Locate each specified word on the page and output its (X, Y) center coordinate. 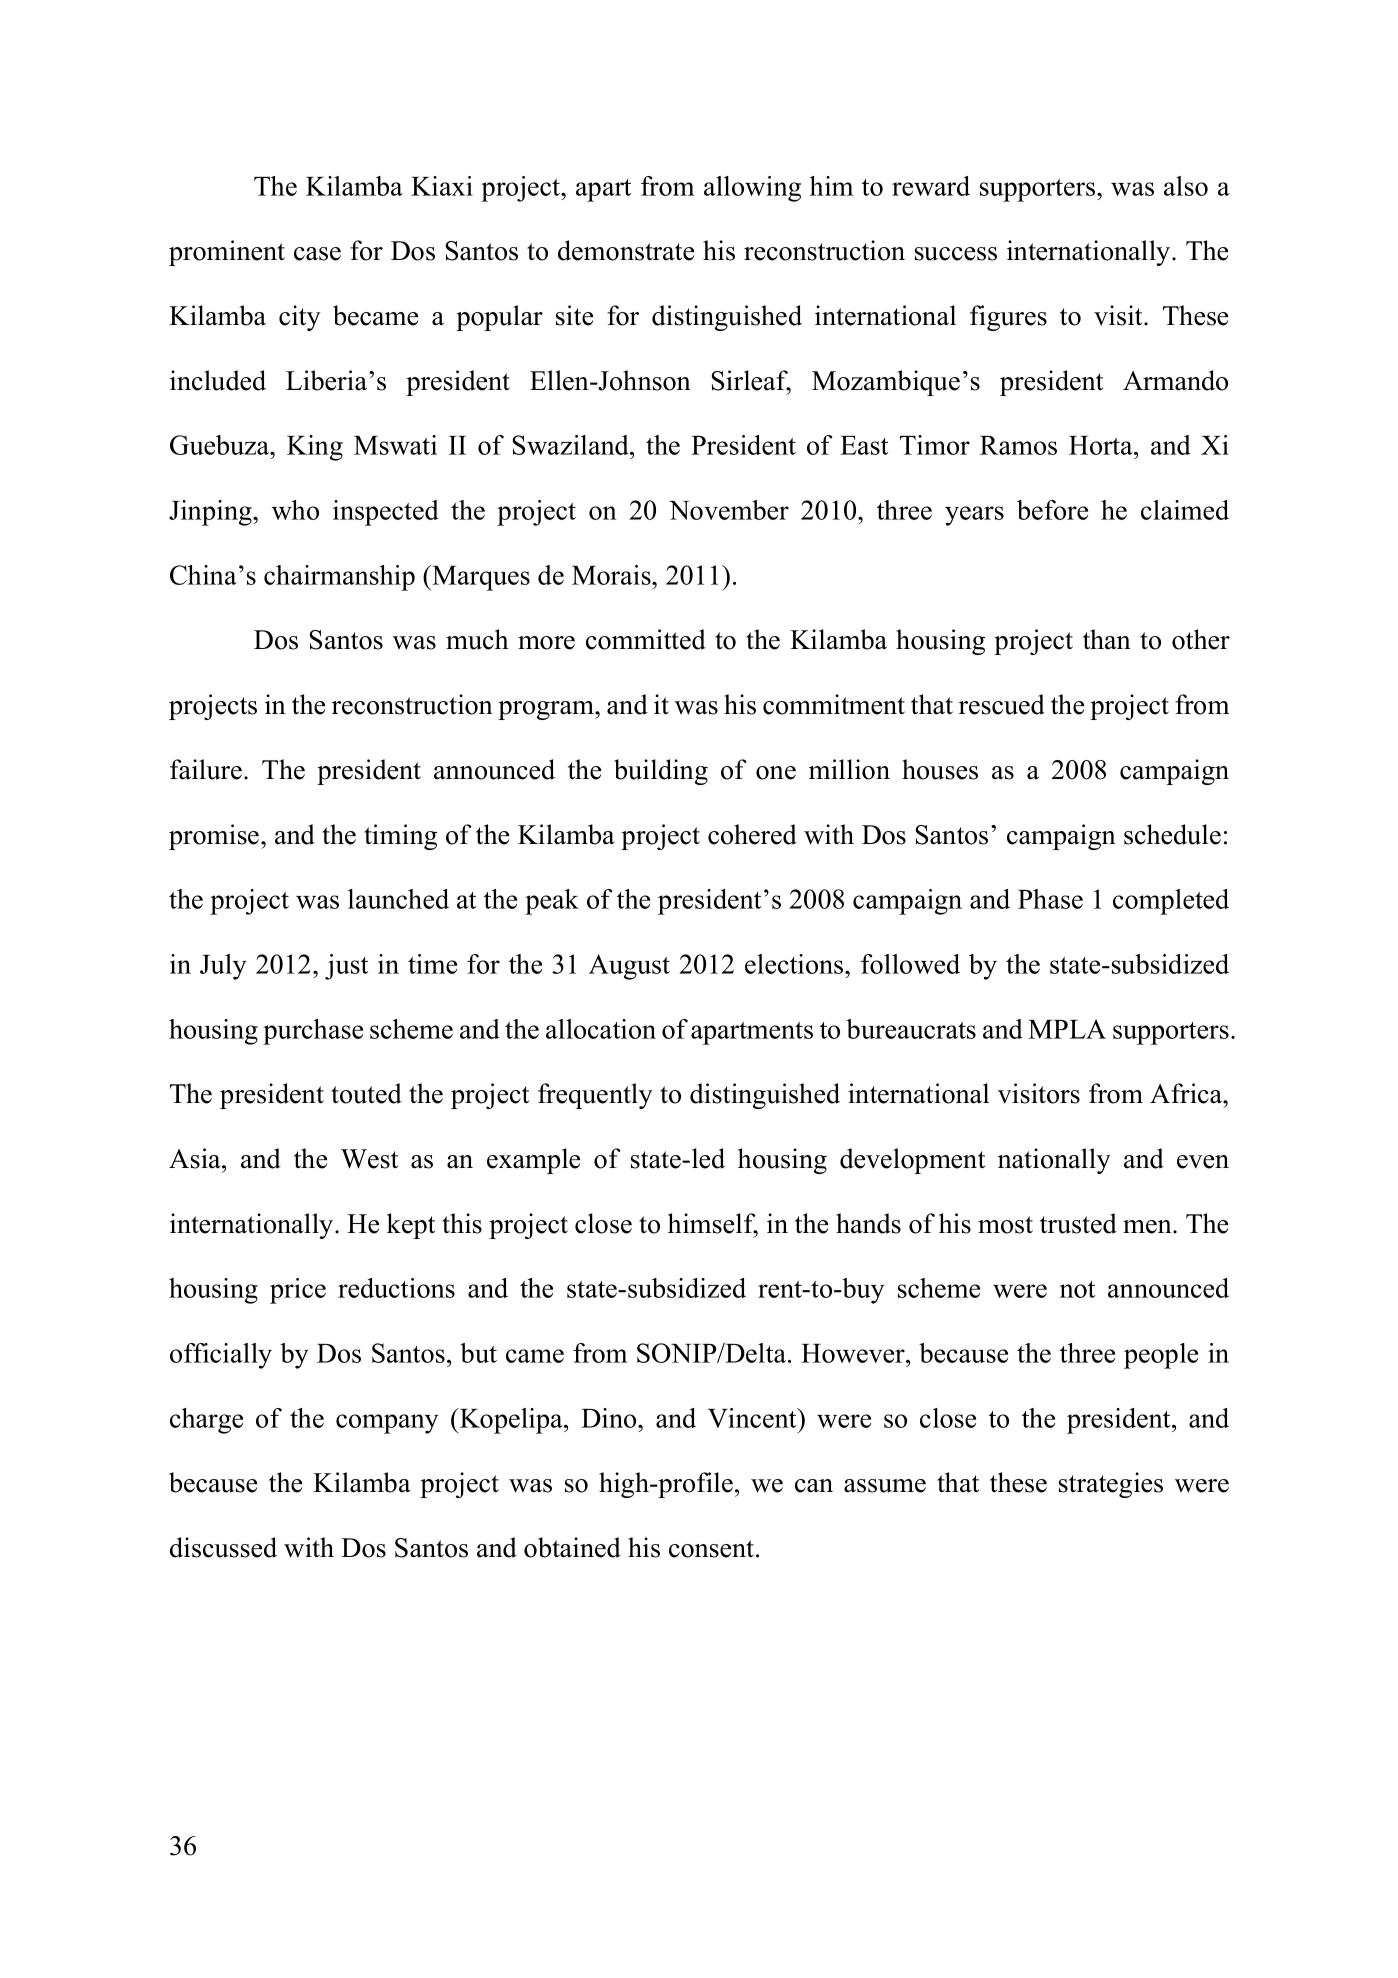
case (317, 254)
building (661, 772)
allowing (752, 189)
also (1186, 186)
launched (398, 899)
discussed (223, 1547)
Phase (1050, 899)
